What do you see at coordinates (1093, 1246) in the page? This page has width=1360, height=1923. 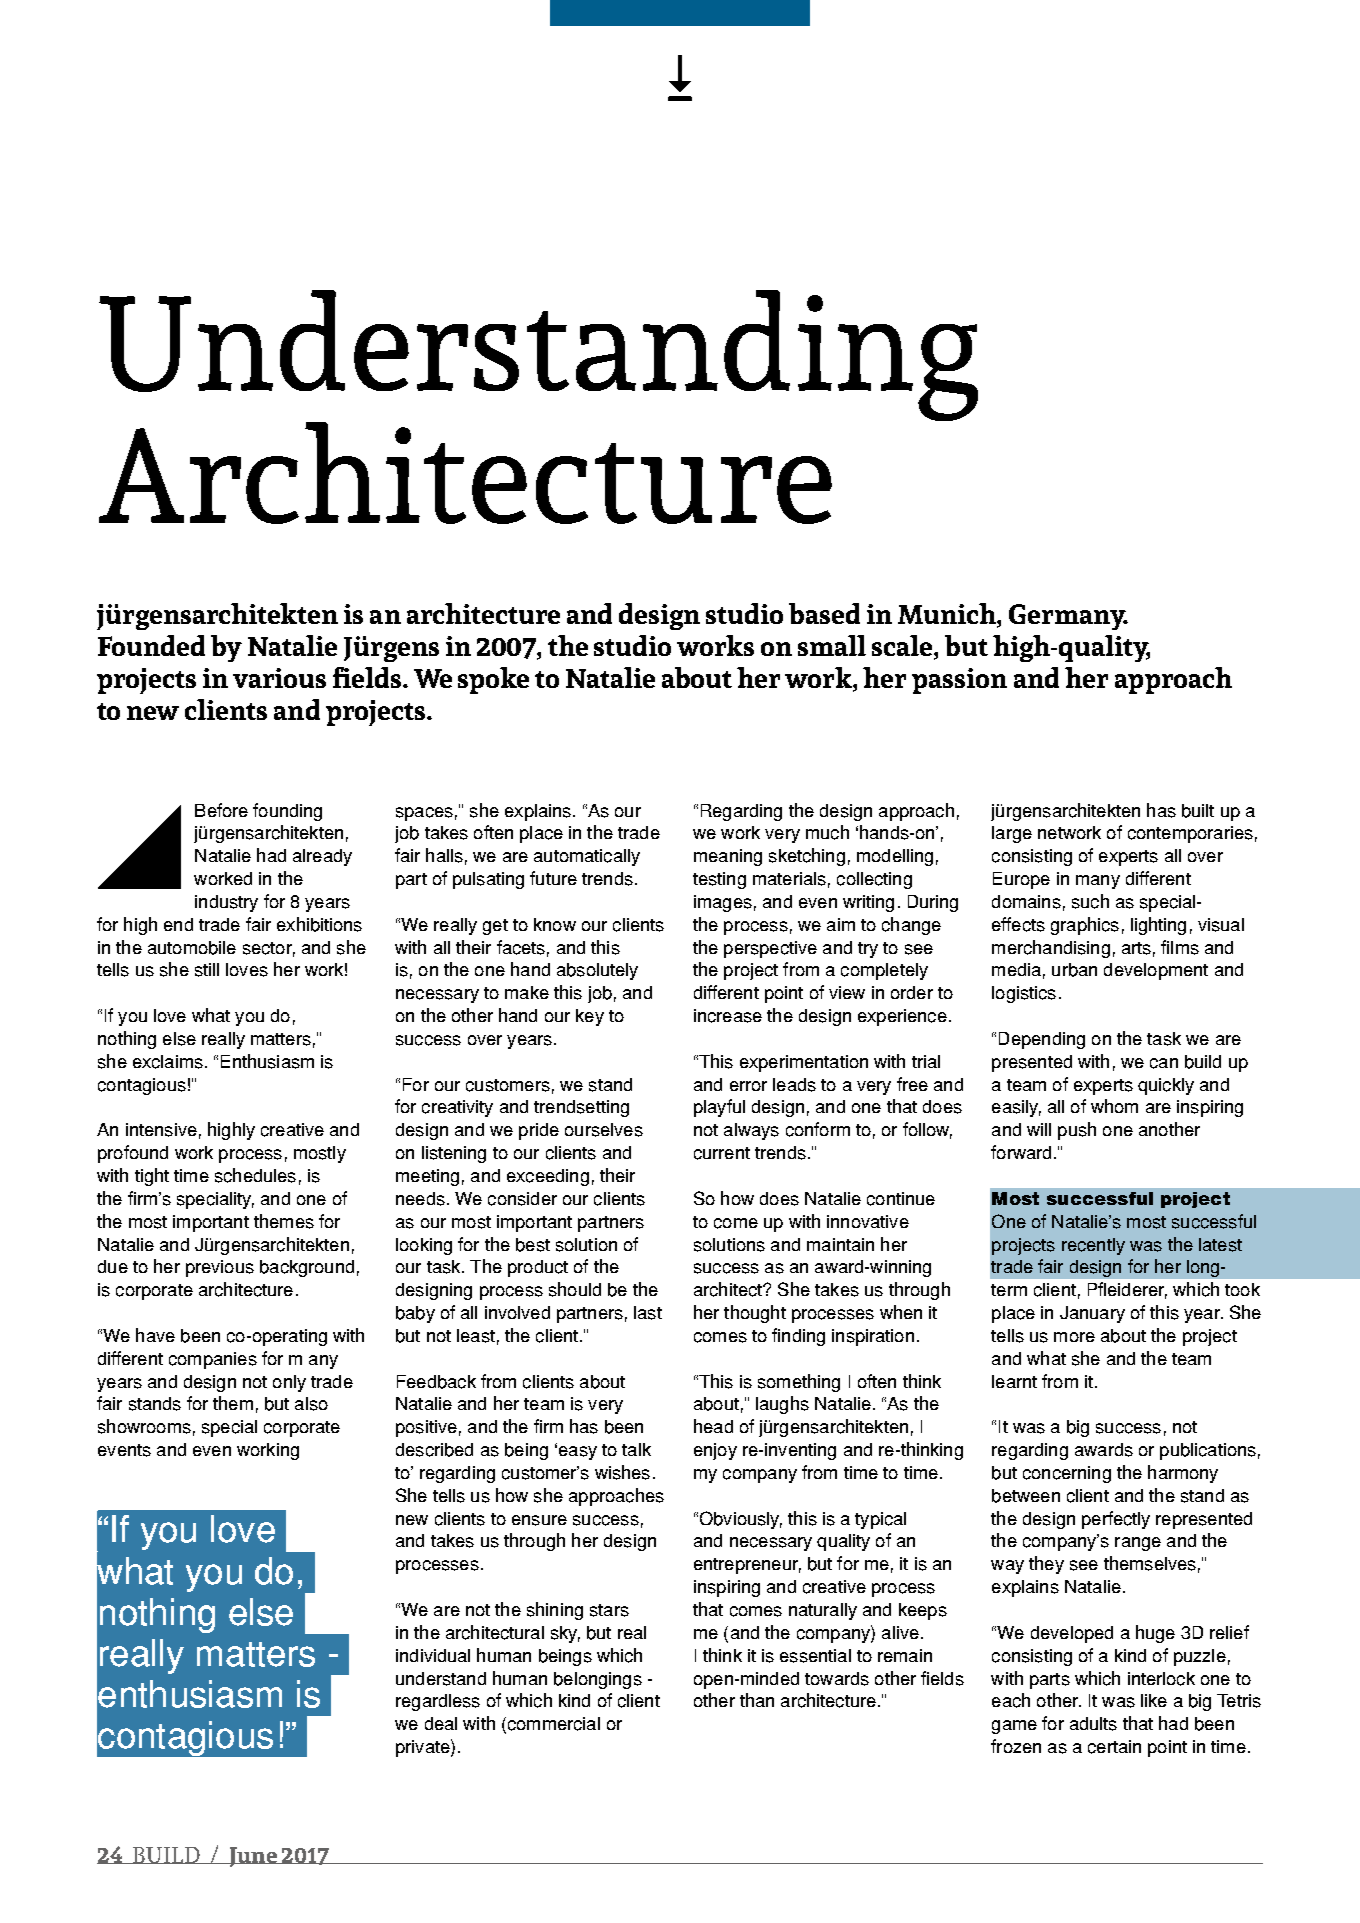 I see `recently` at bounding box center [1093, 1246].
